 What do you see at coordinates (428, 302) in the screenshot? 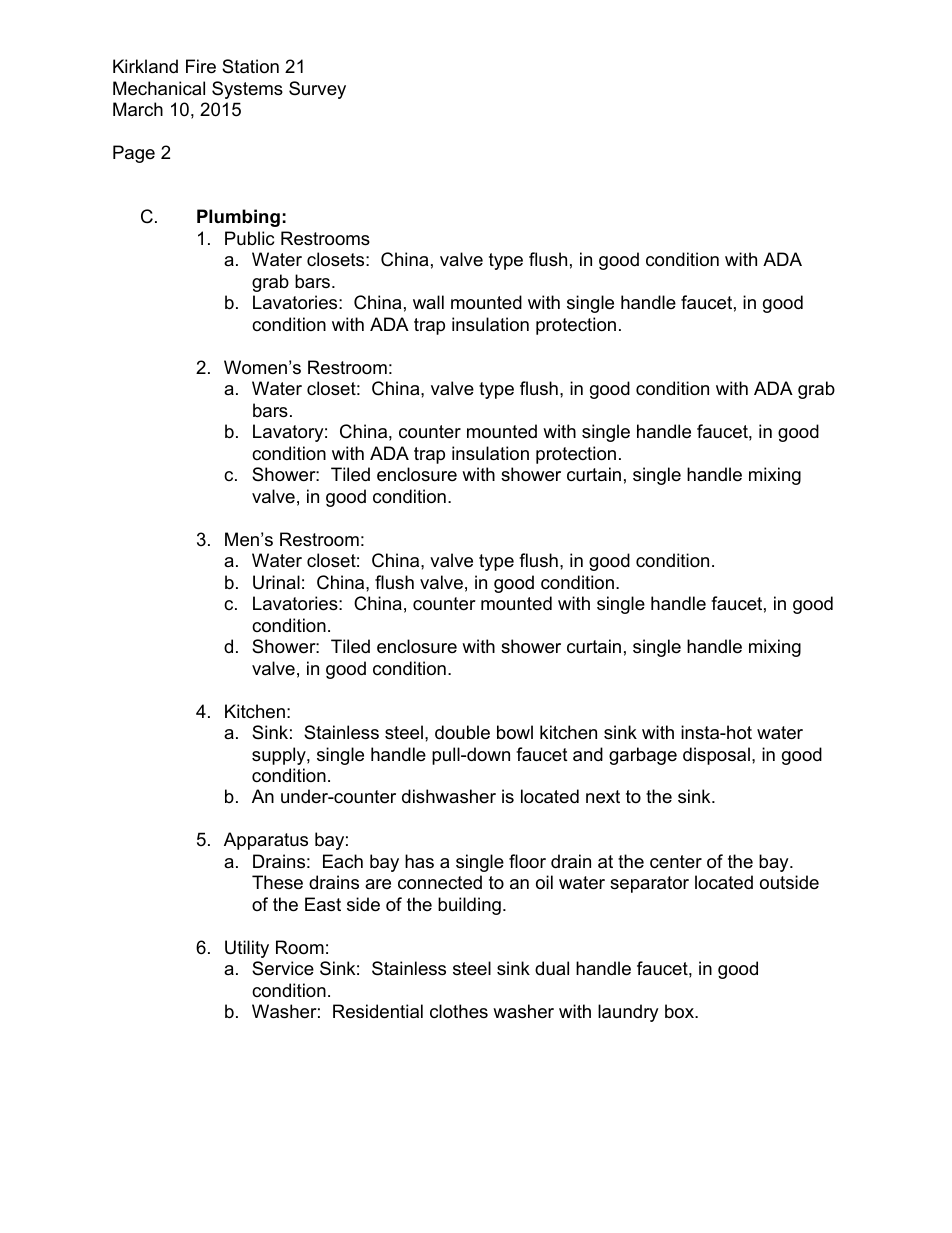
I see `wall` at bounding box center [428, 302].
